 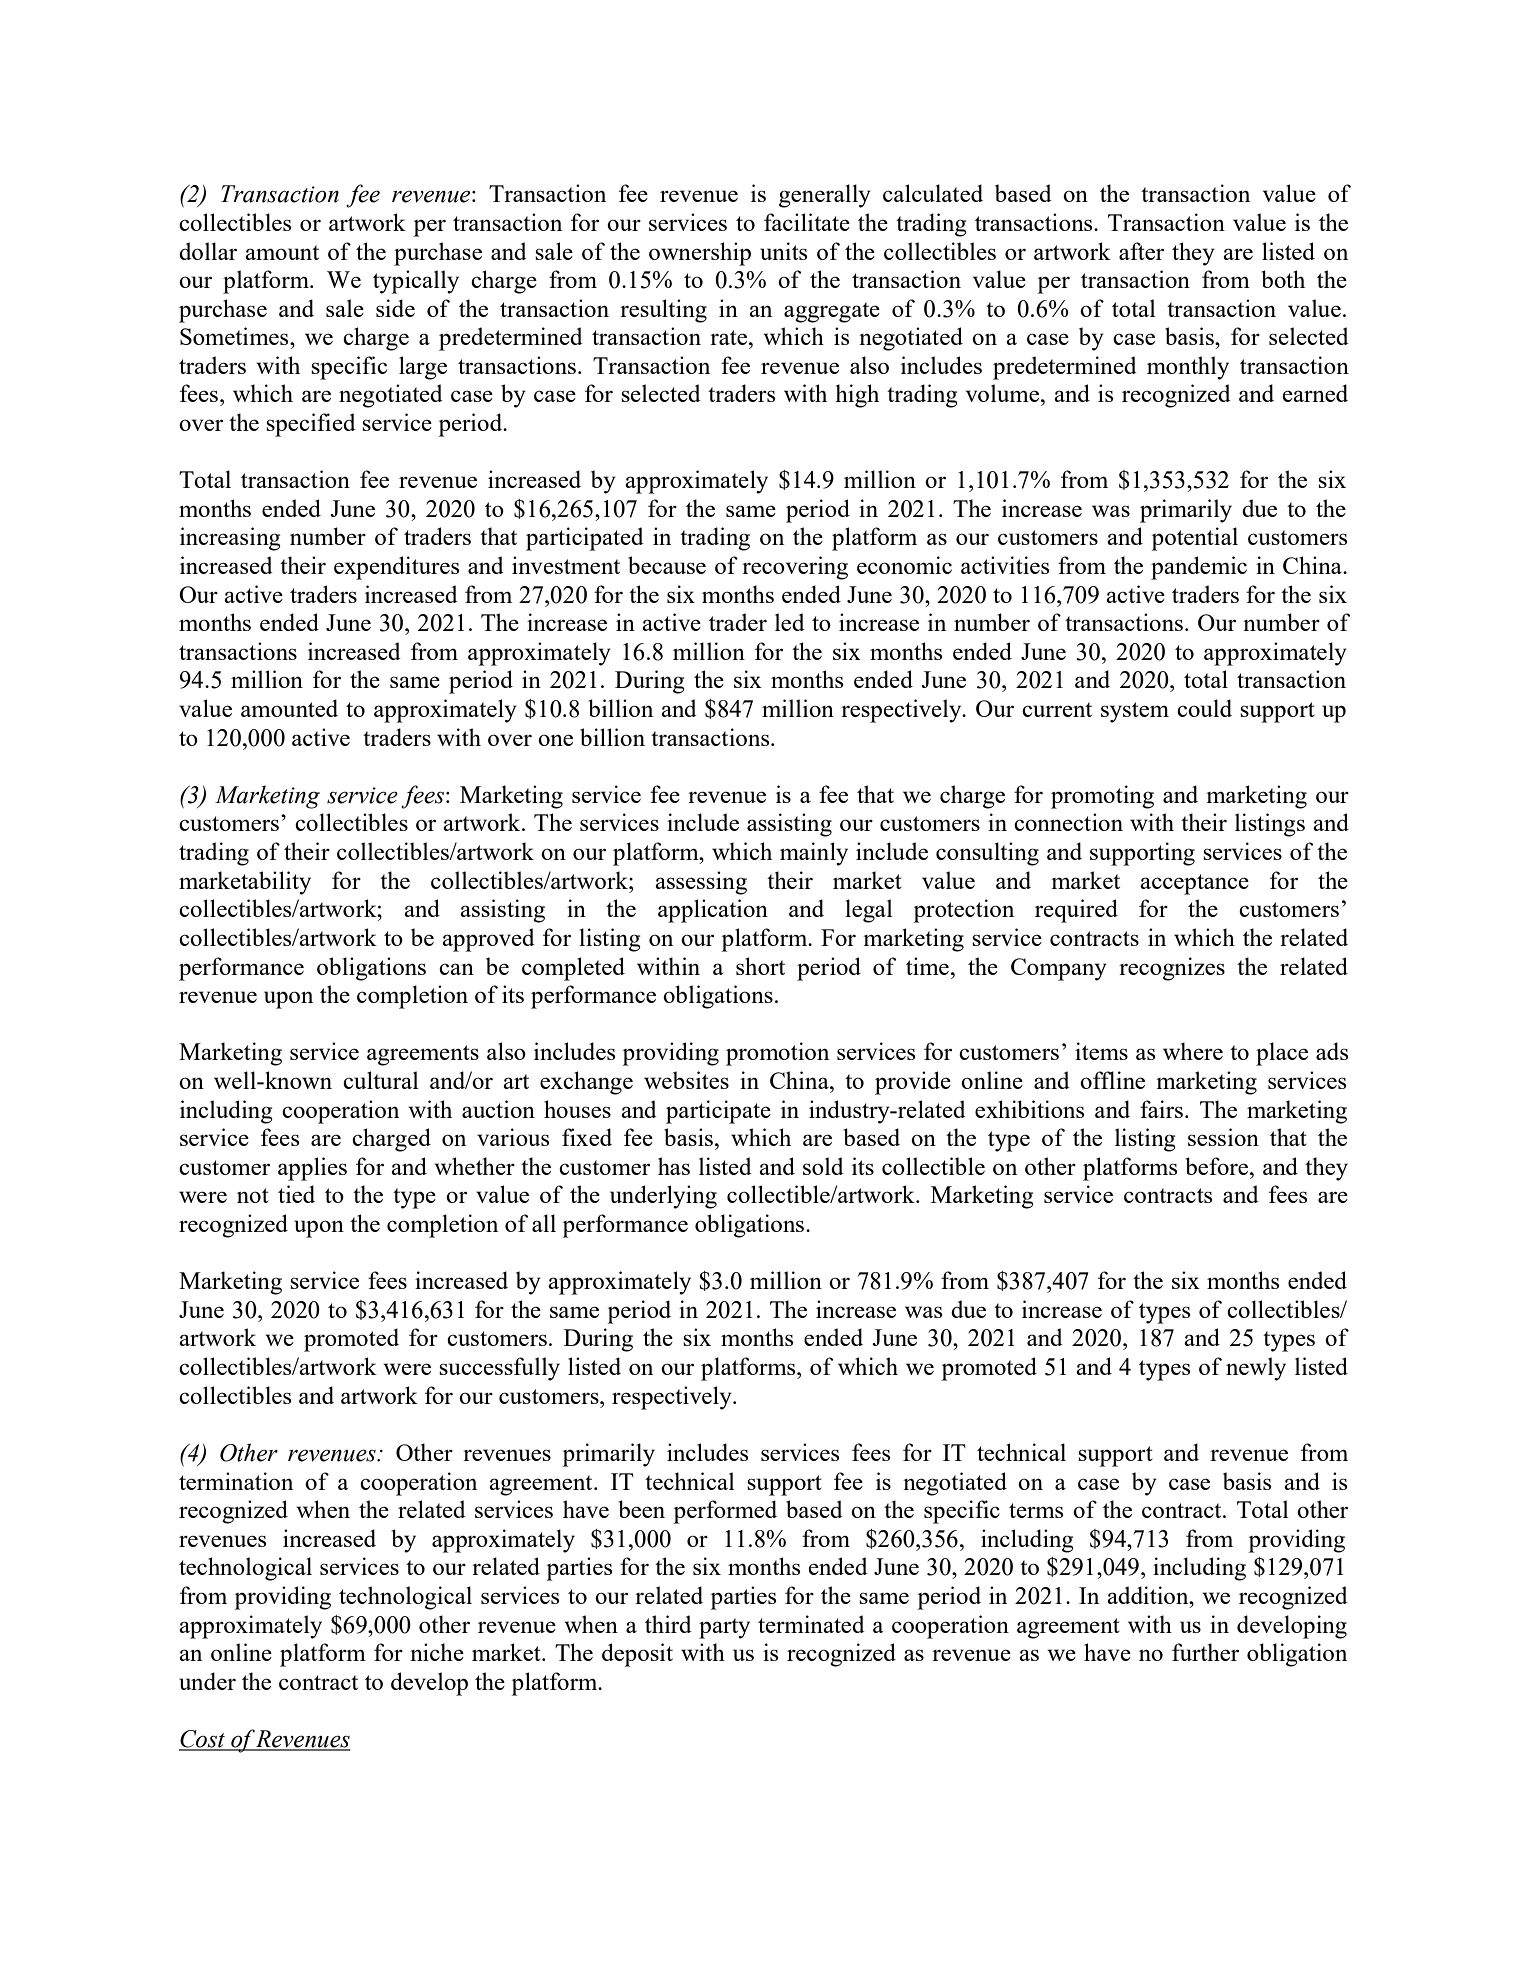 What do you see at coordinates (416, 282) in the screenshot?
I see `typically` at bounding box center [416, 282].
